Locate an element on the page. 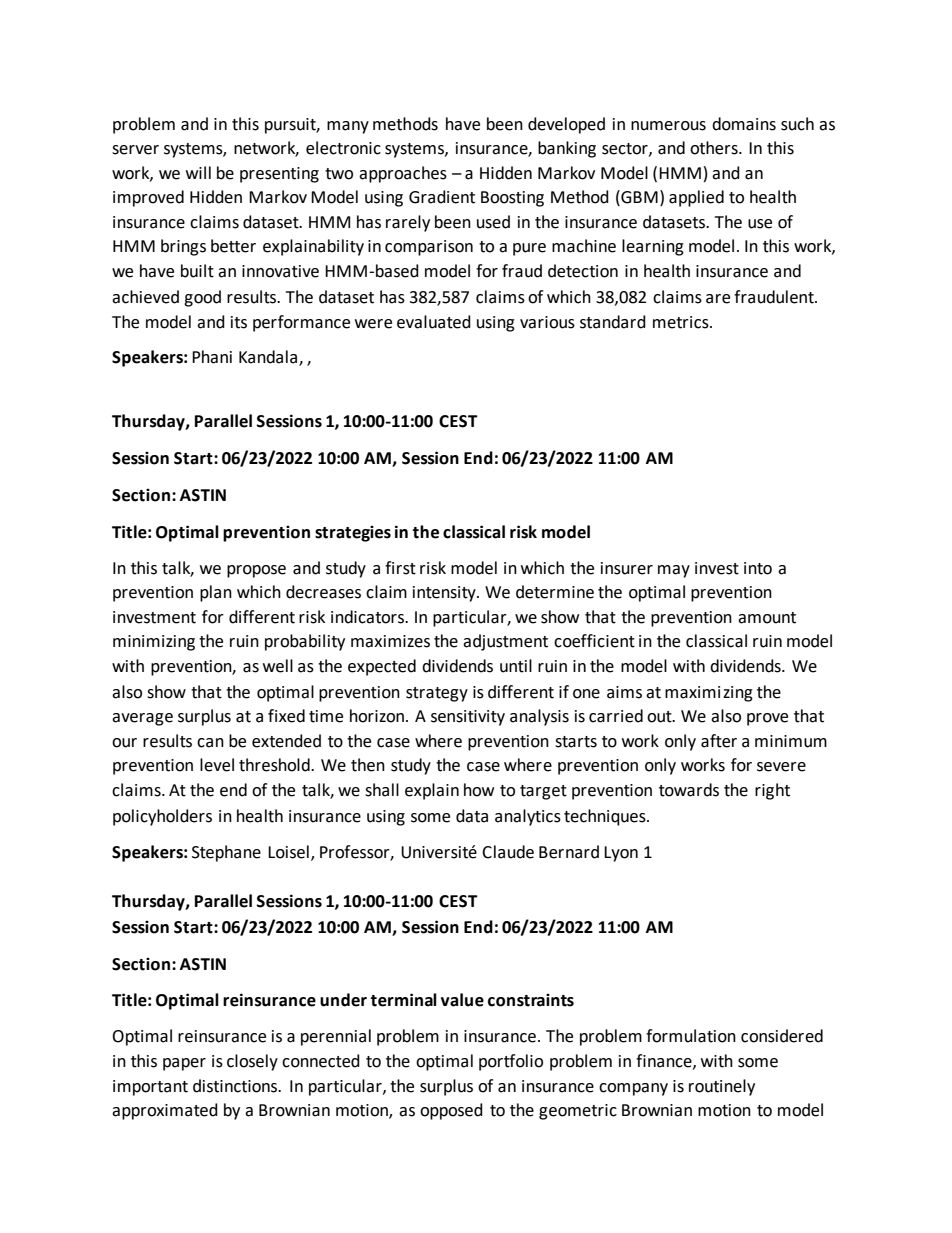  will is located at coordinates (198, 172).
